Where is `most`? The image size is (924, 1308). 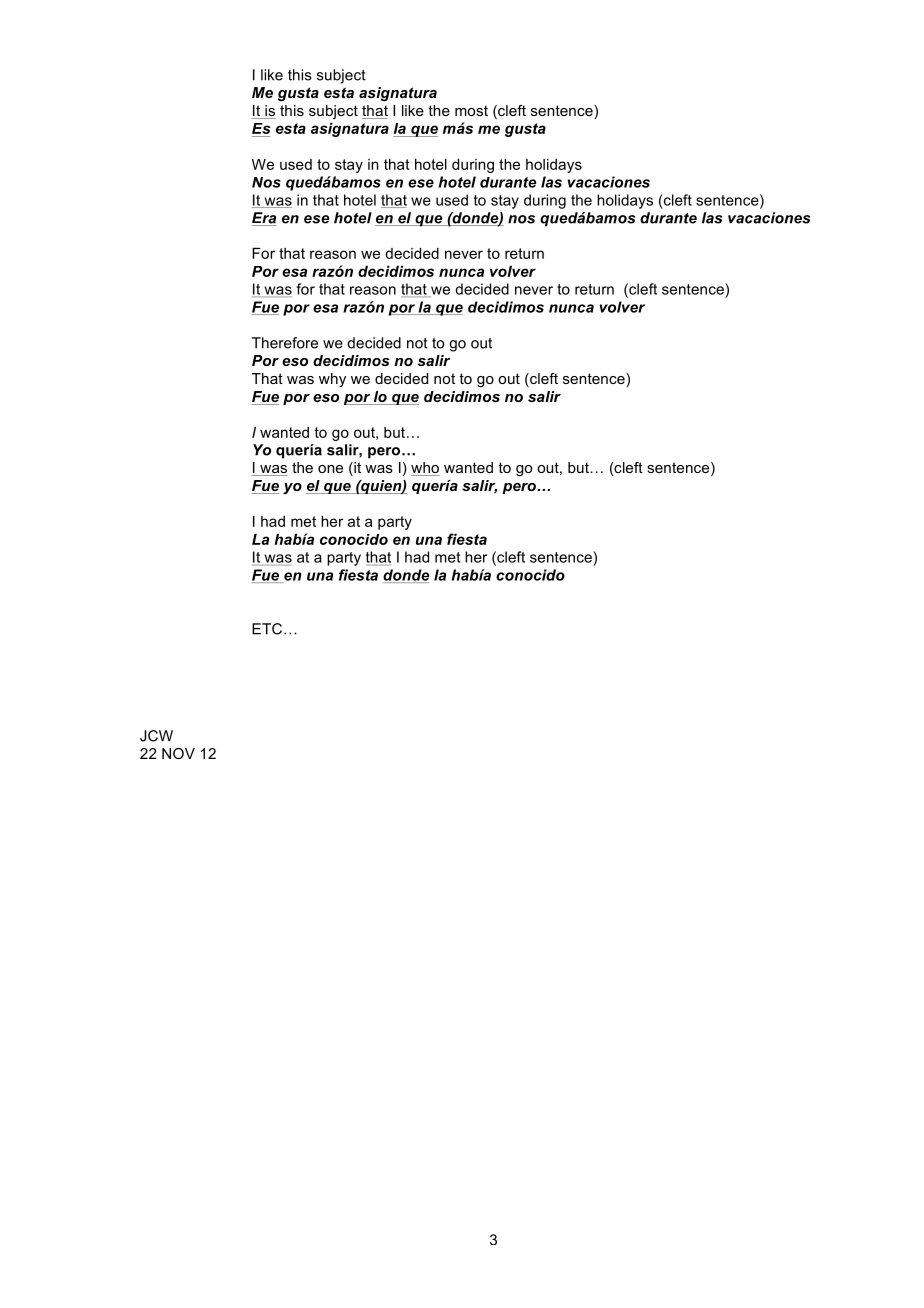
most is located at coordinates (471, 110).
